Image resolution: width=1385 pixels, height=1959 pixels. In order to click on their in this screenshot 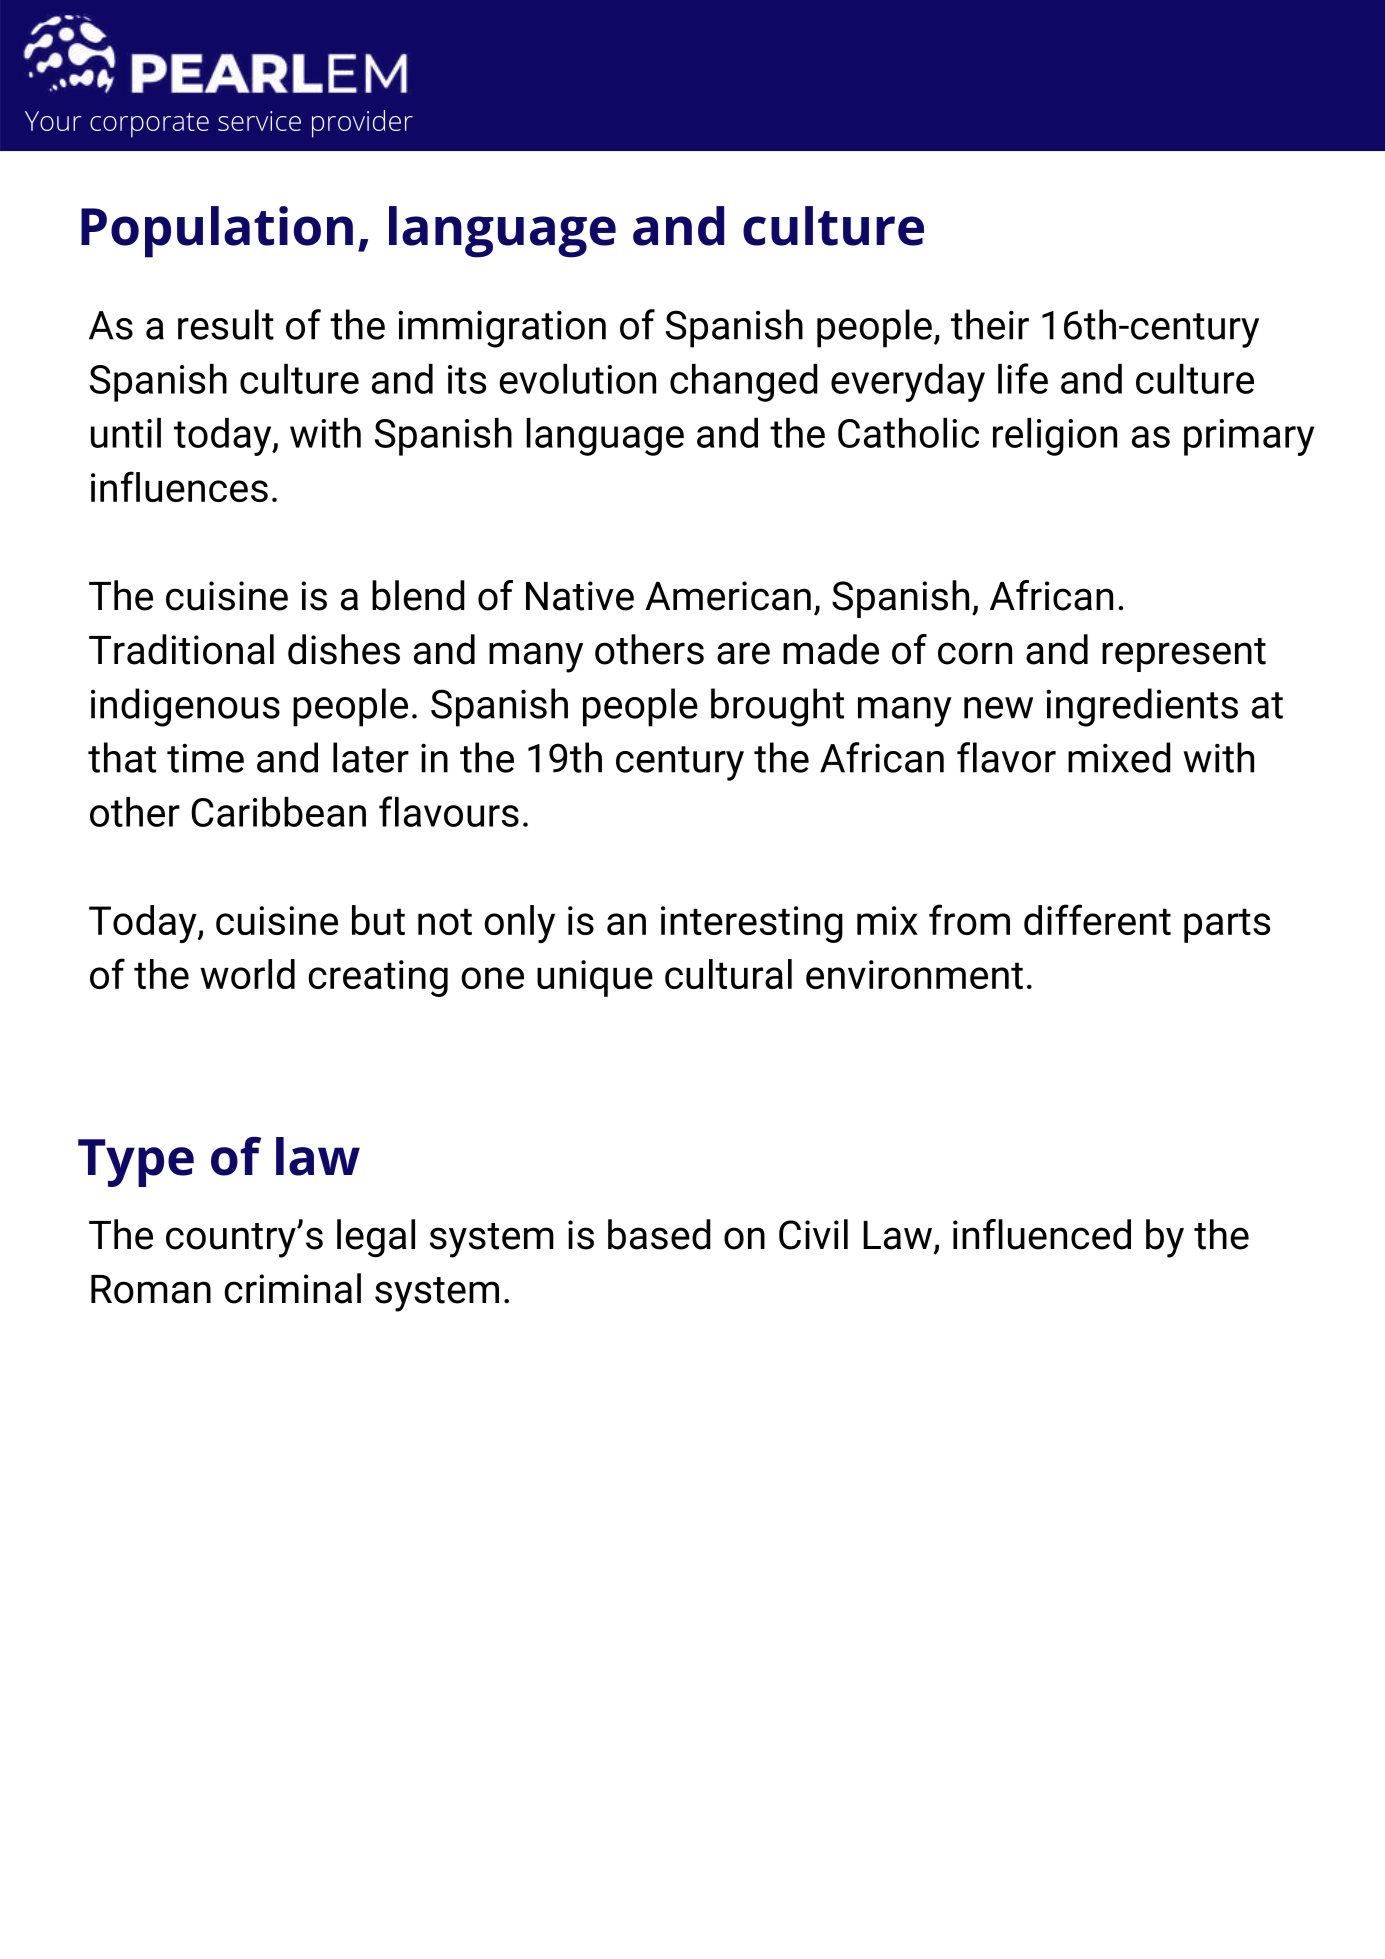, I will do `click(990, 324)`.
